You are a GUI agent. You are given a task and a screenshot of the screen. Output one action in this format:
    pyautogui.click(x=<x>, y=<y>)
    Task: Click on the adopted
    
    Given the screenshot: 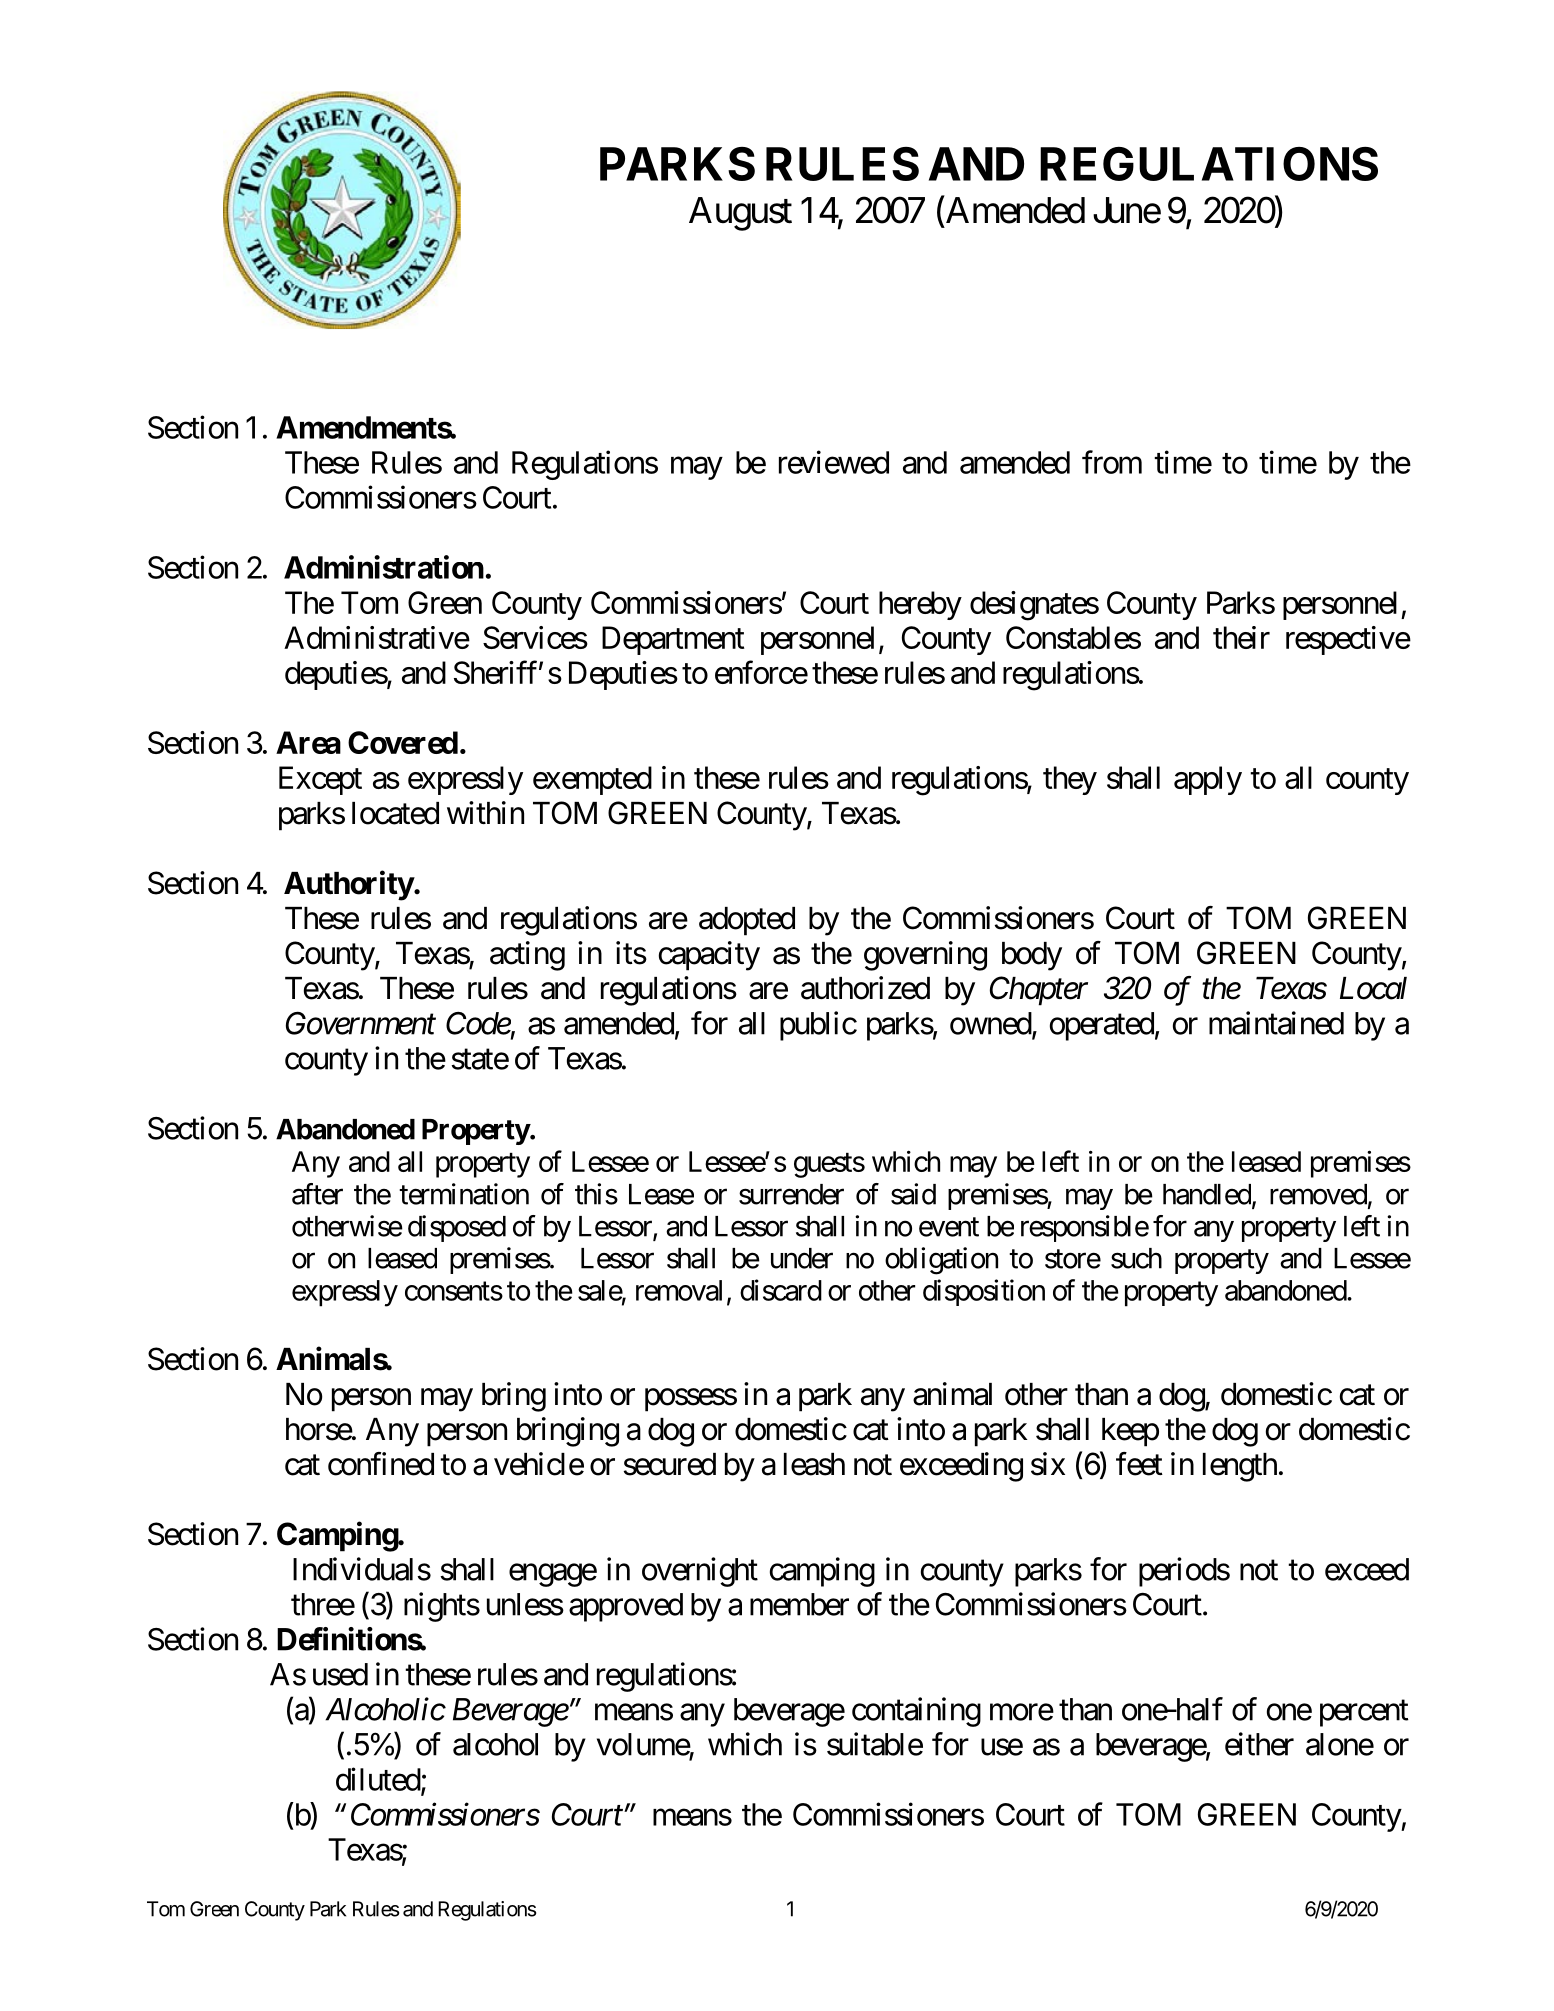 What is the action you would take?
    pyautogui.click(x=747, y=921)
